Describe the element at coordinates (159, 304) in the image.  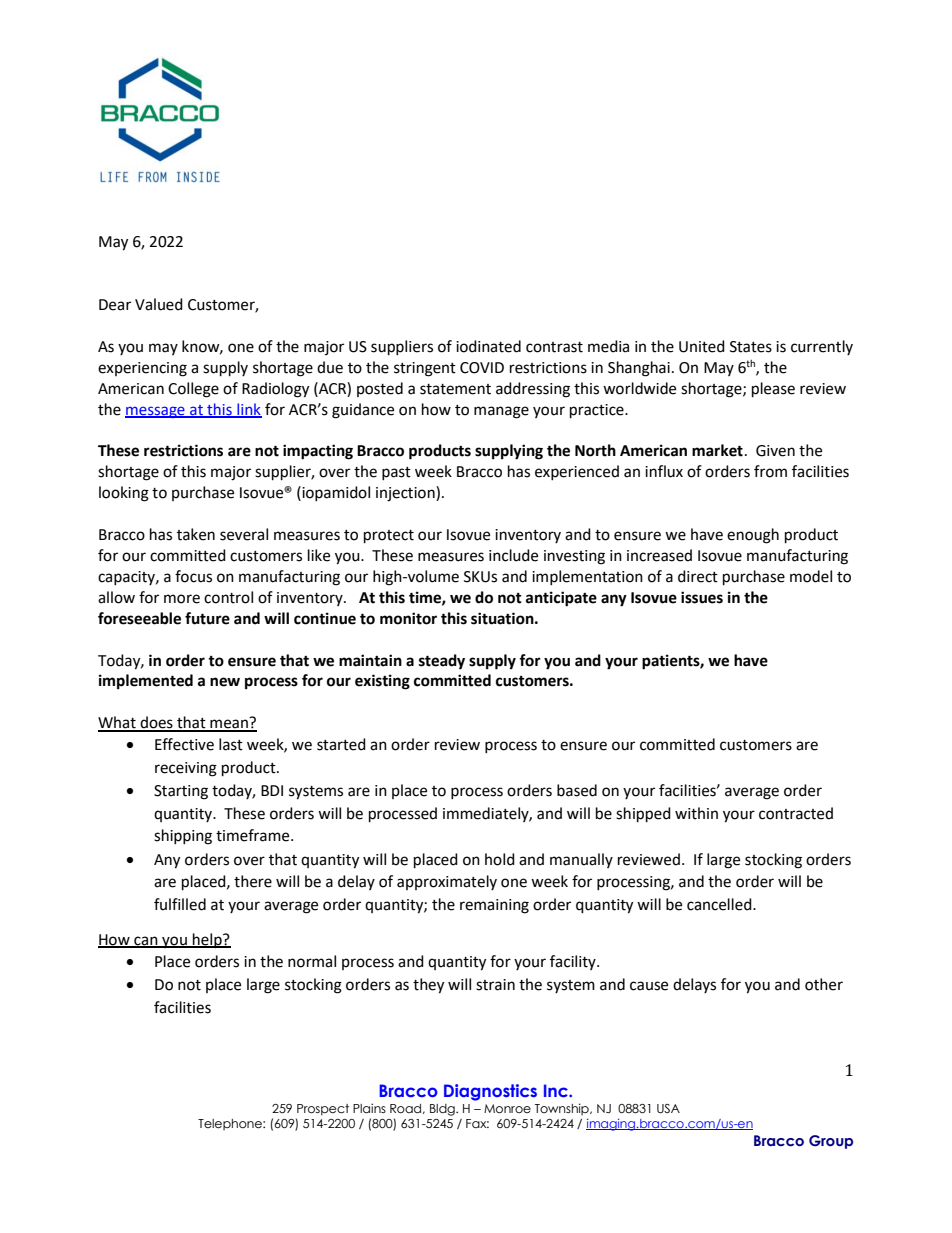
I see `Valued` at that location.
